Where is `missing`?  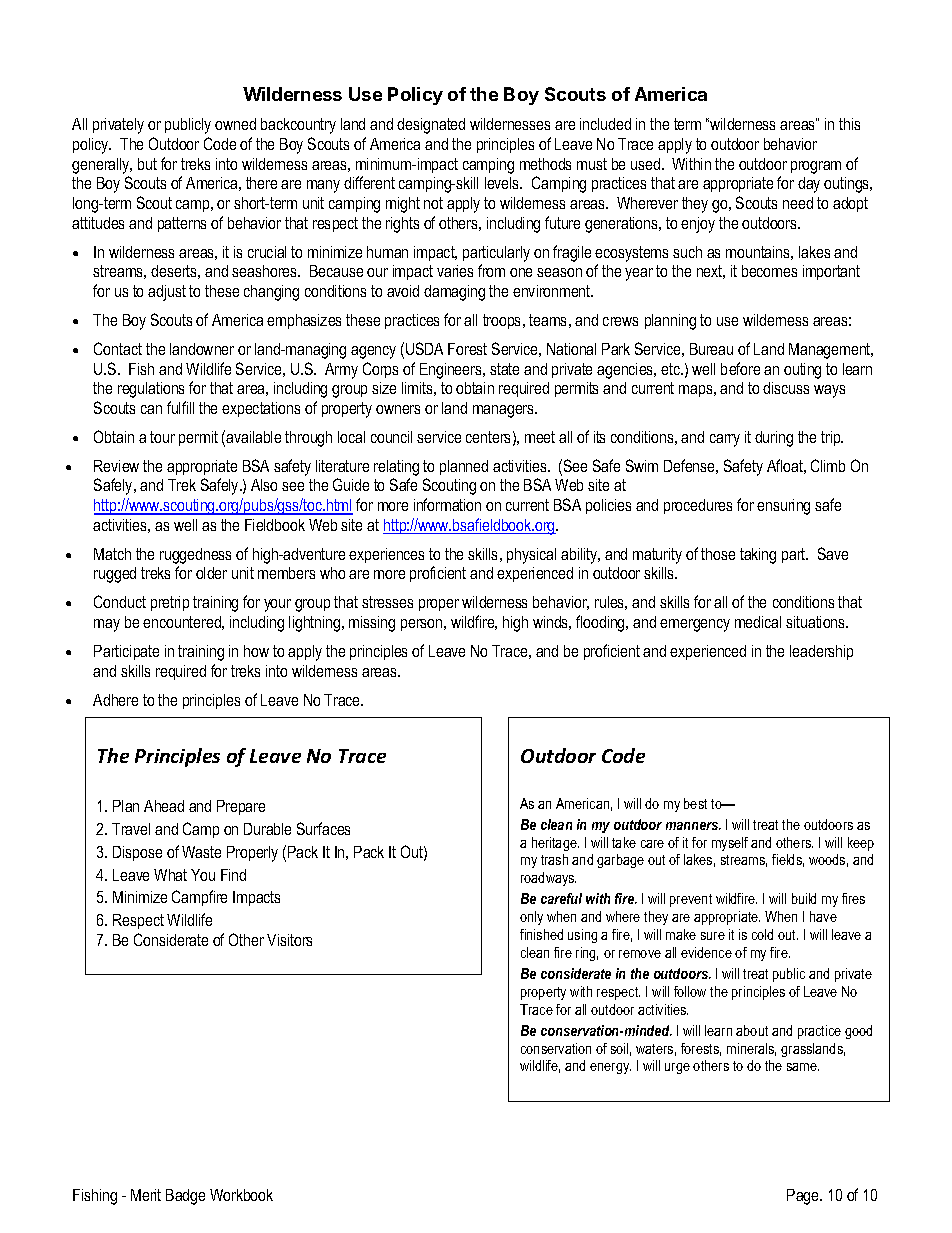 missing is located at coordinates (372, 624).
